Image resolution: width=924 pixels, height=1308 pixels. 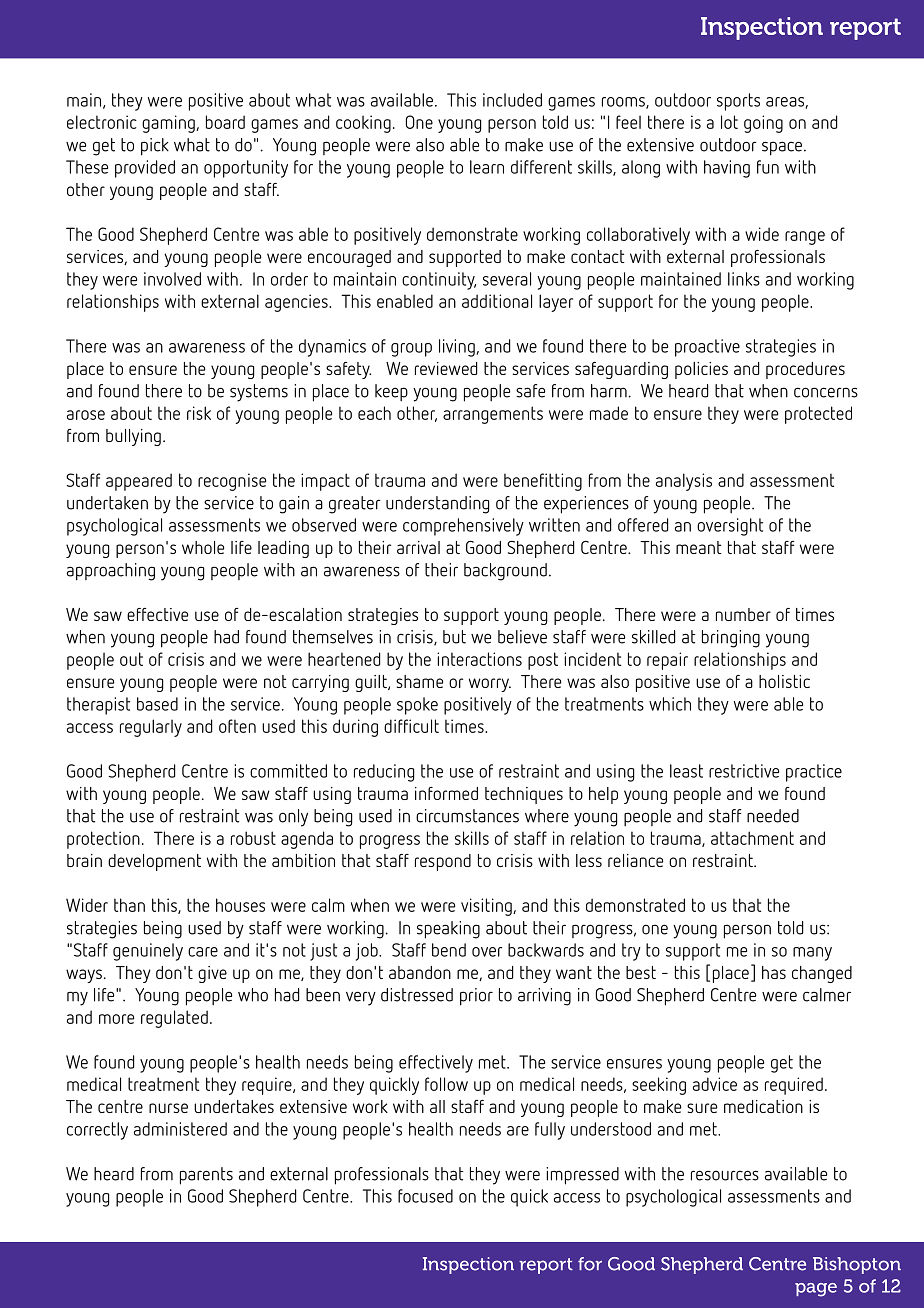 What do you see at coordinates (490, 685) in the screenshot?
I see `worry` at bounding box center [490, 685].
